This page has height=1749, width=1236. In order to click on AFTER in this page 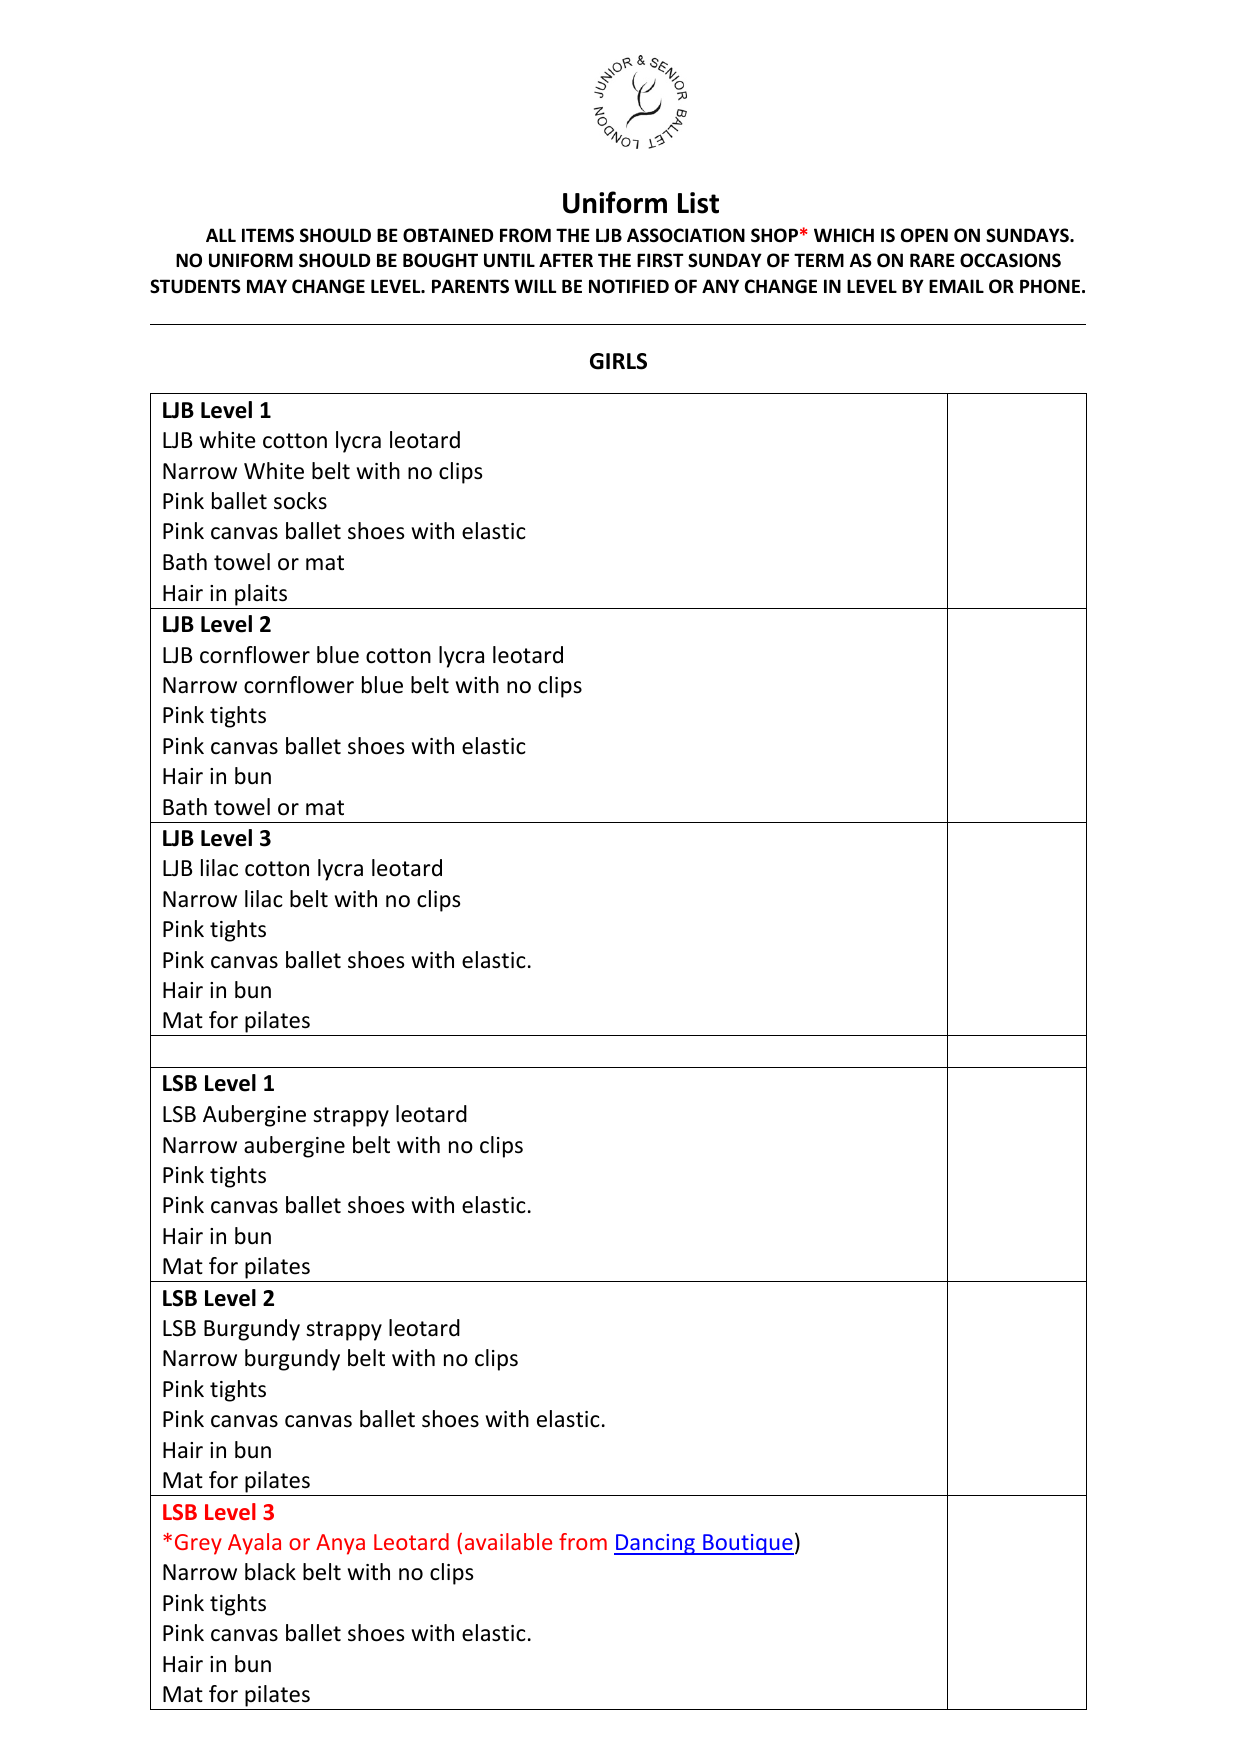, I will do `click(566, 260)`.
